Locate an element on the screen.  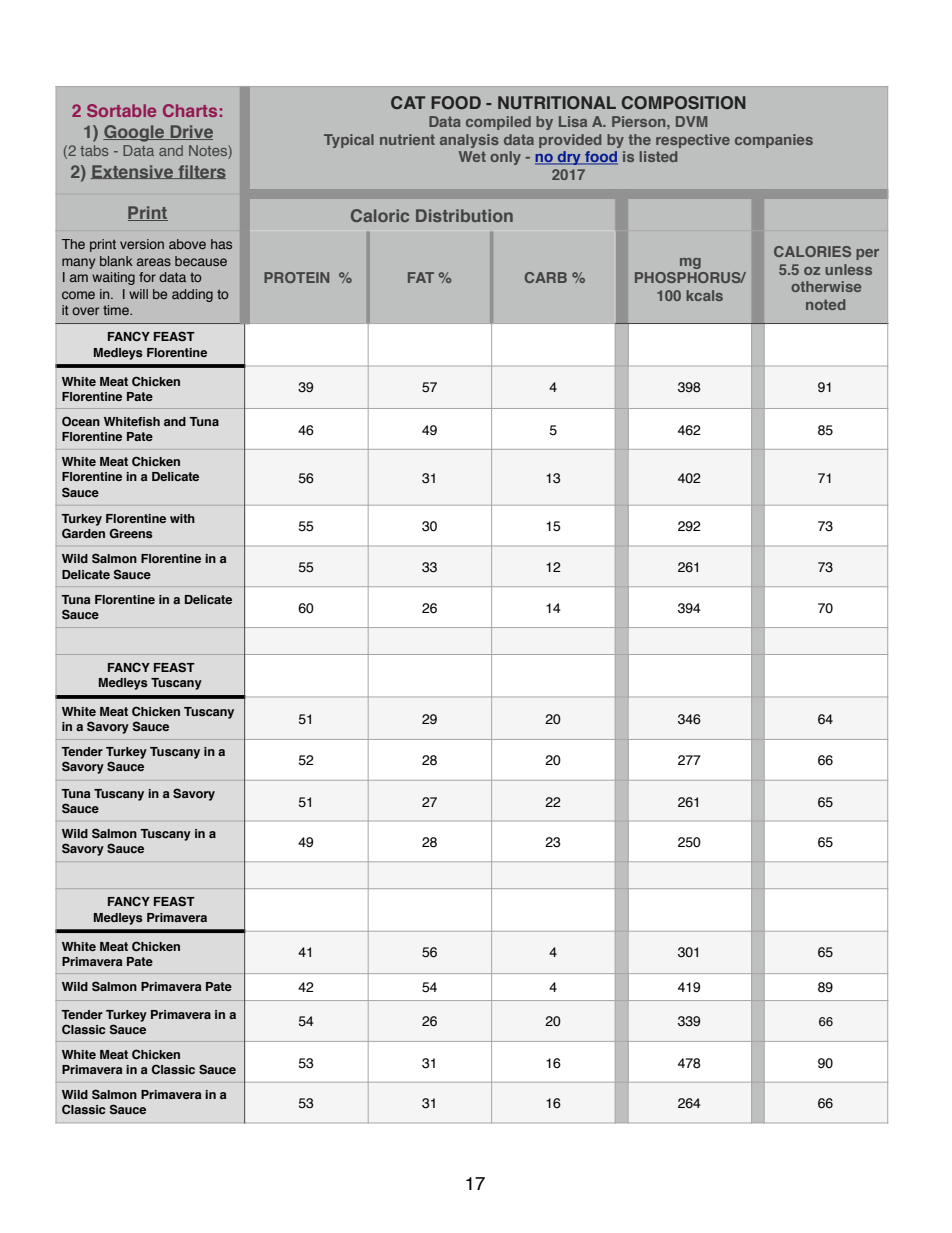
FAT is located at coordinates (421, 277).
